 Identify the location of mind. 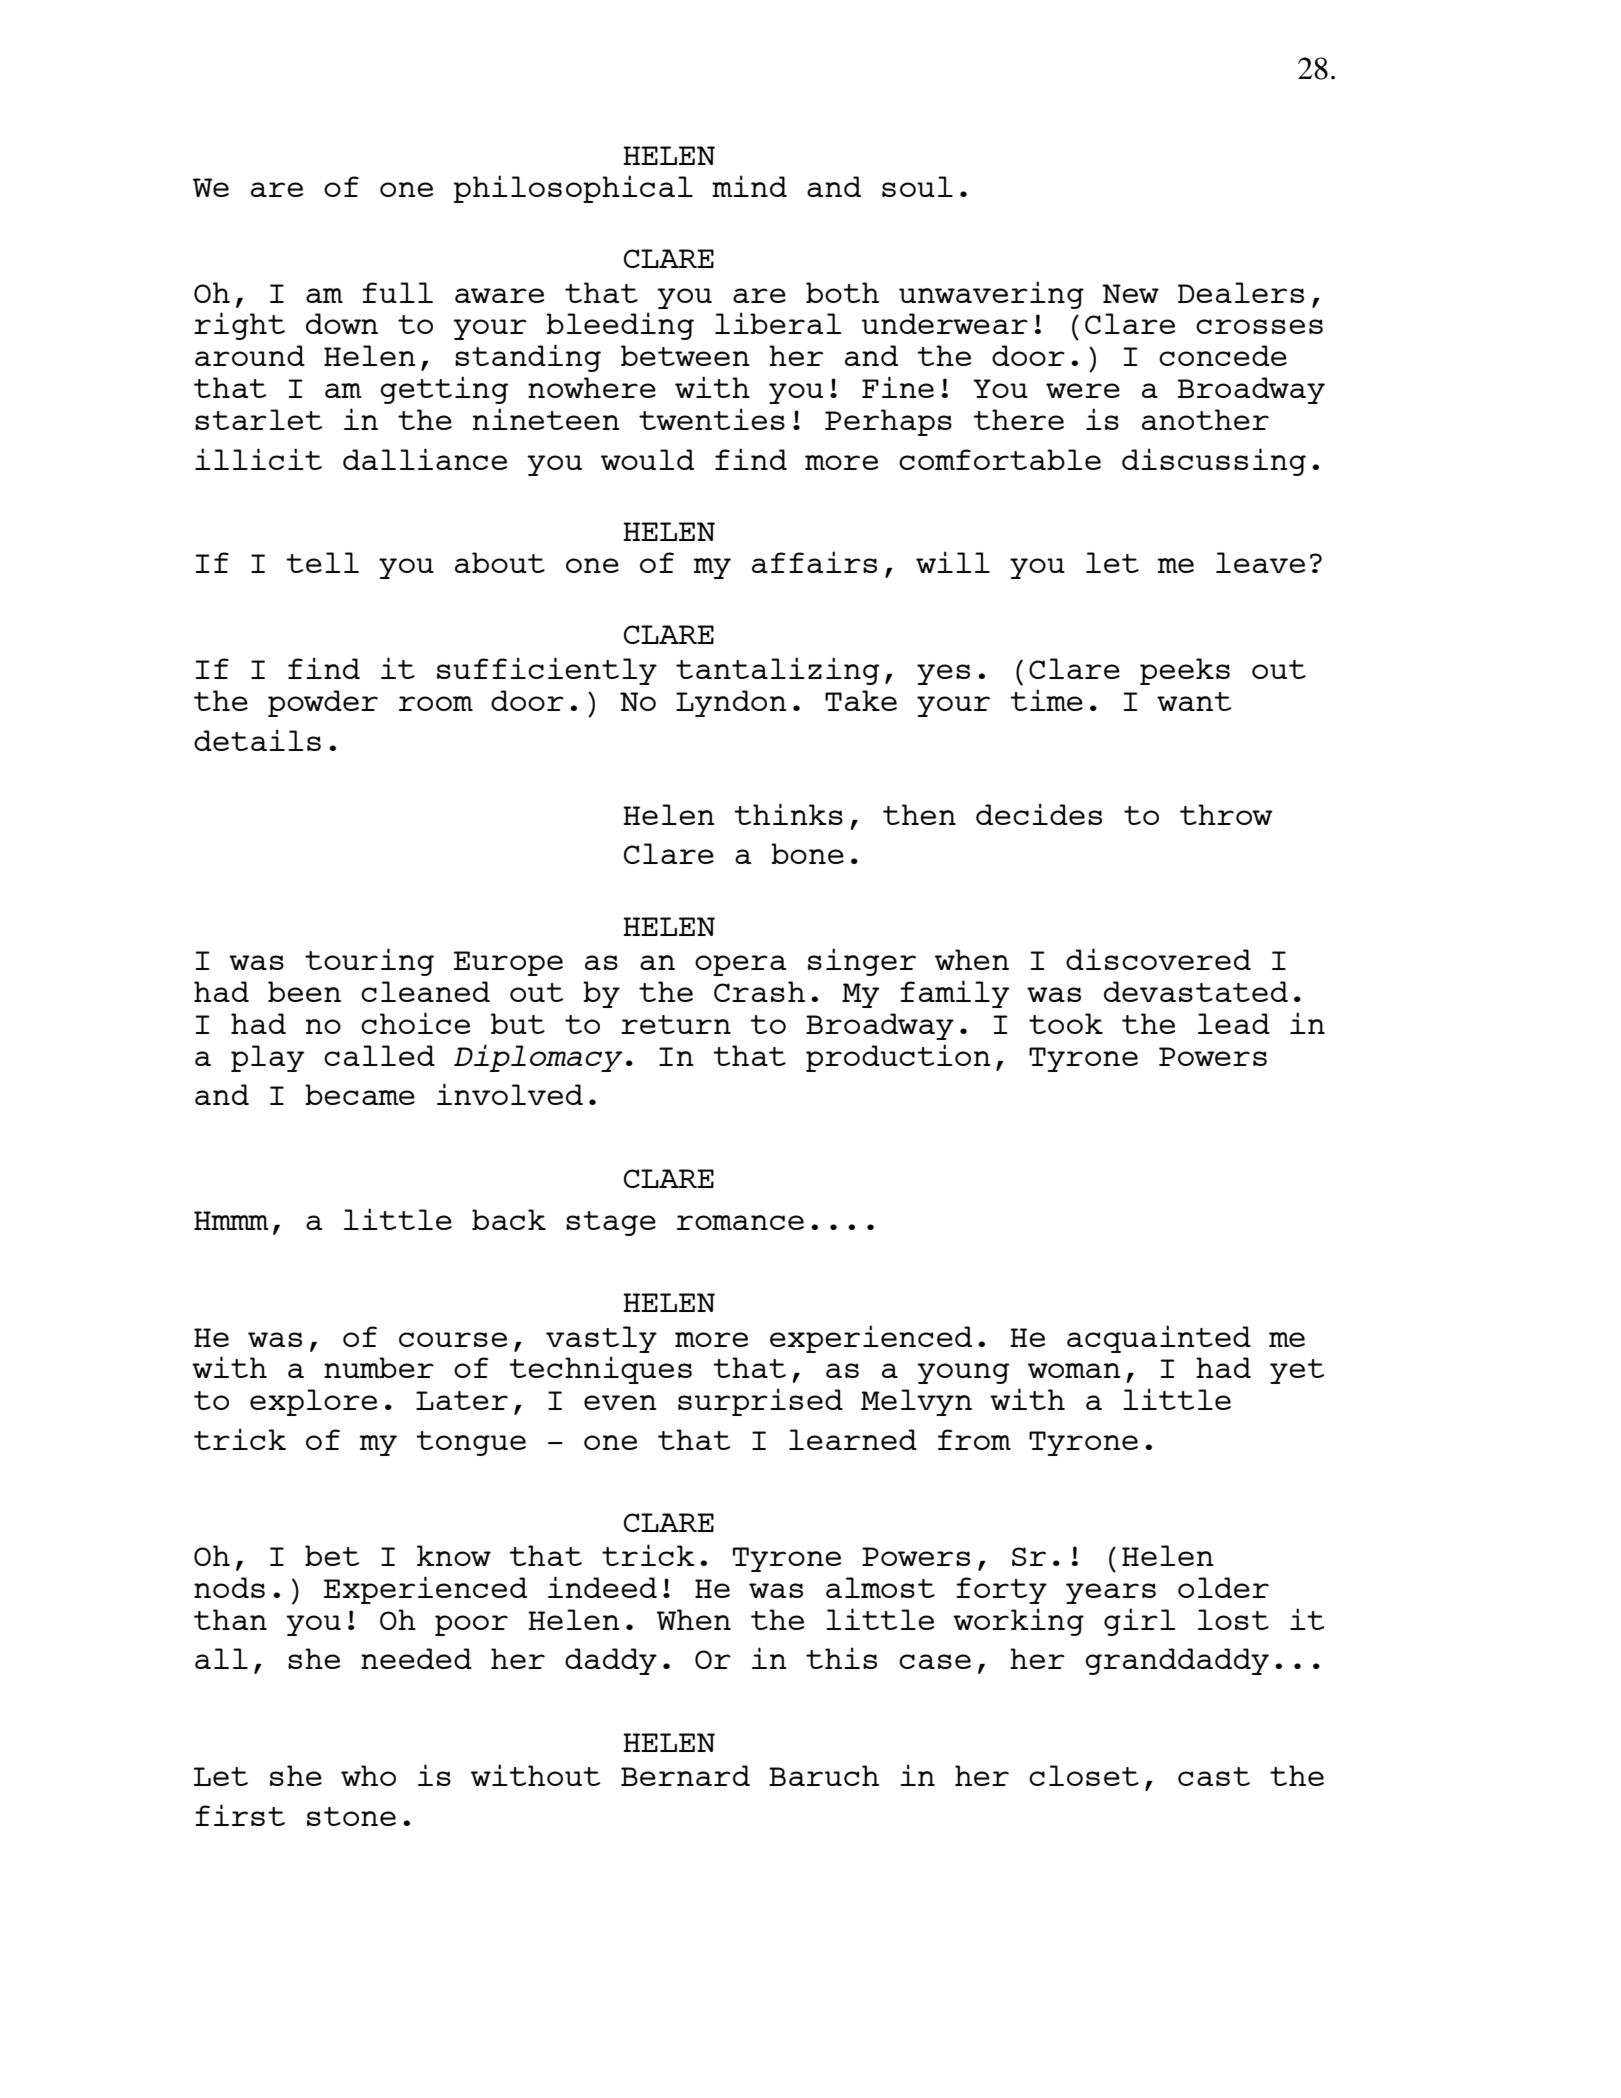
(749, 186).
